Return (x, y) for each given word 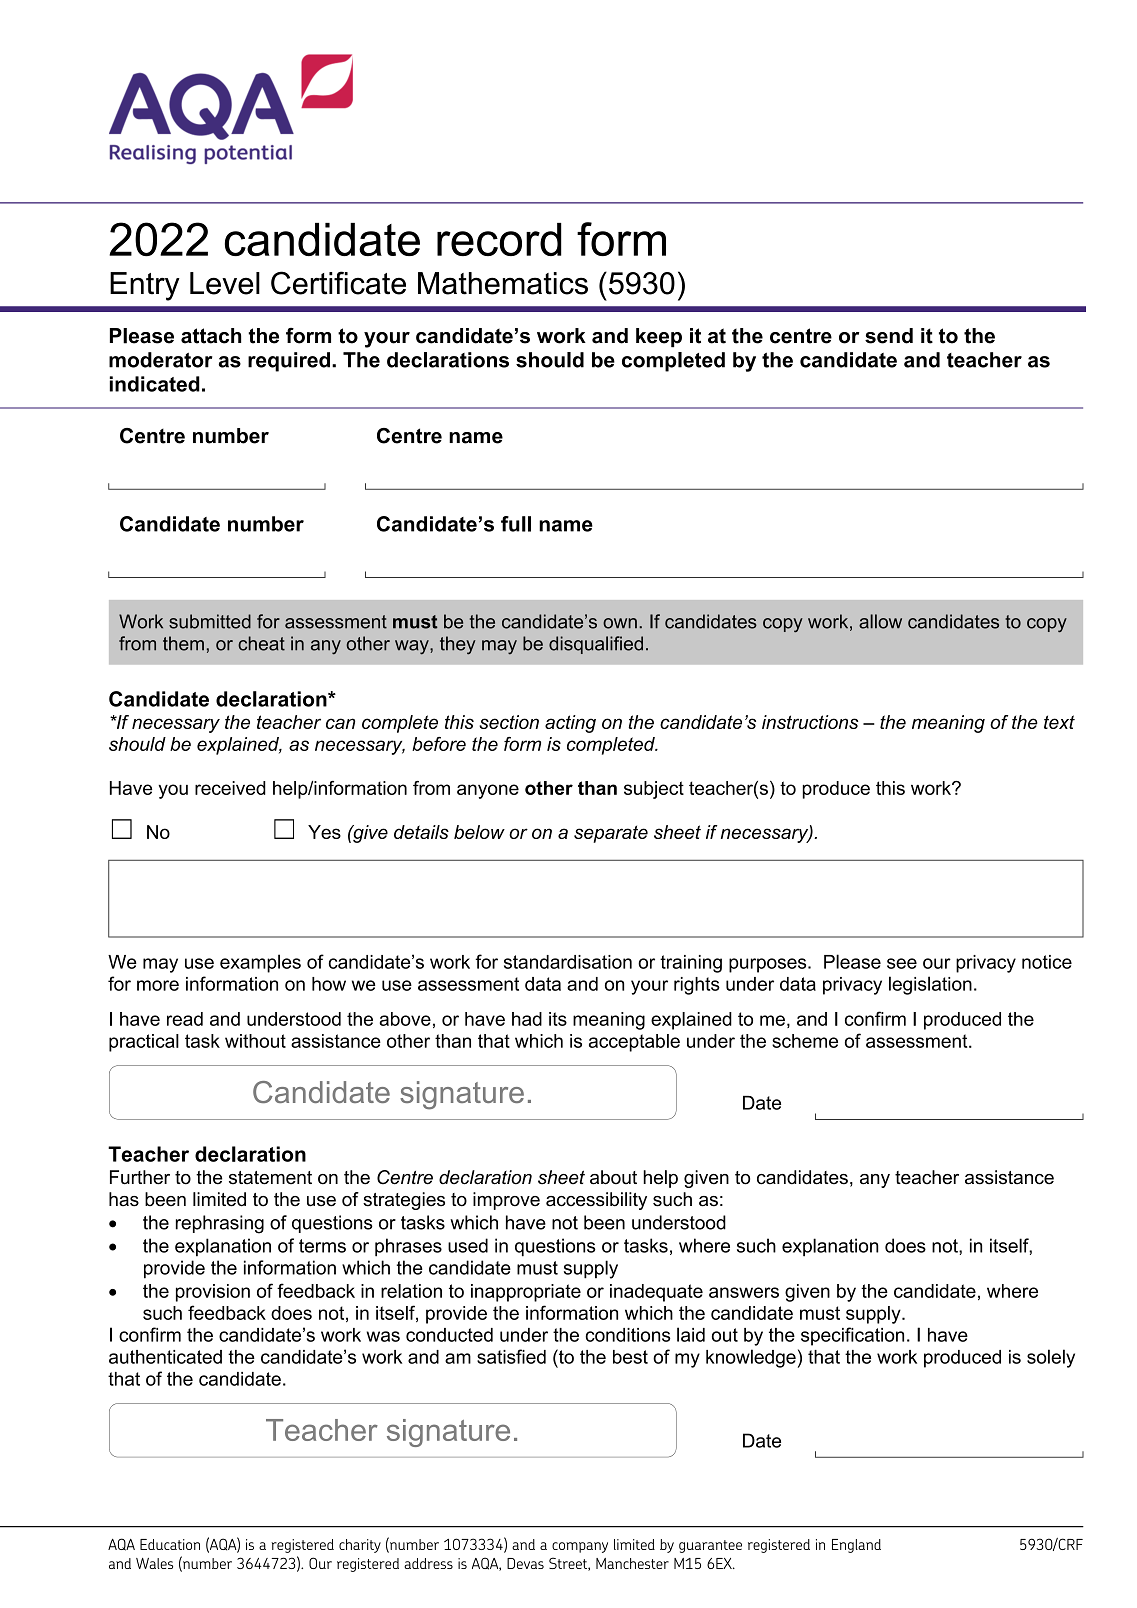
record (499, 239)
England (856, 1546)
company (580, 1547)
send (889, 336)
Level (225, 283)
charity (360, 1546)
